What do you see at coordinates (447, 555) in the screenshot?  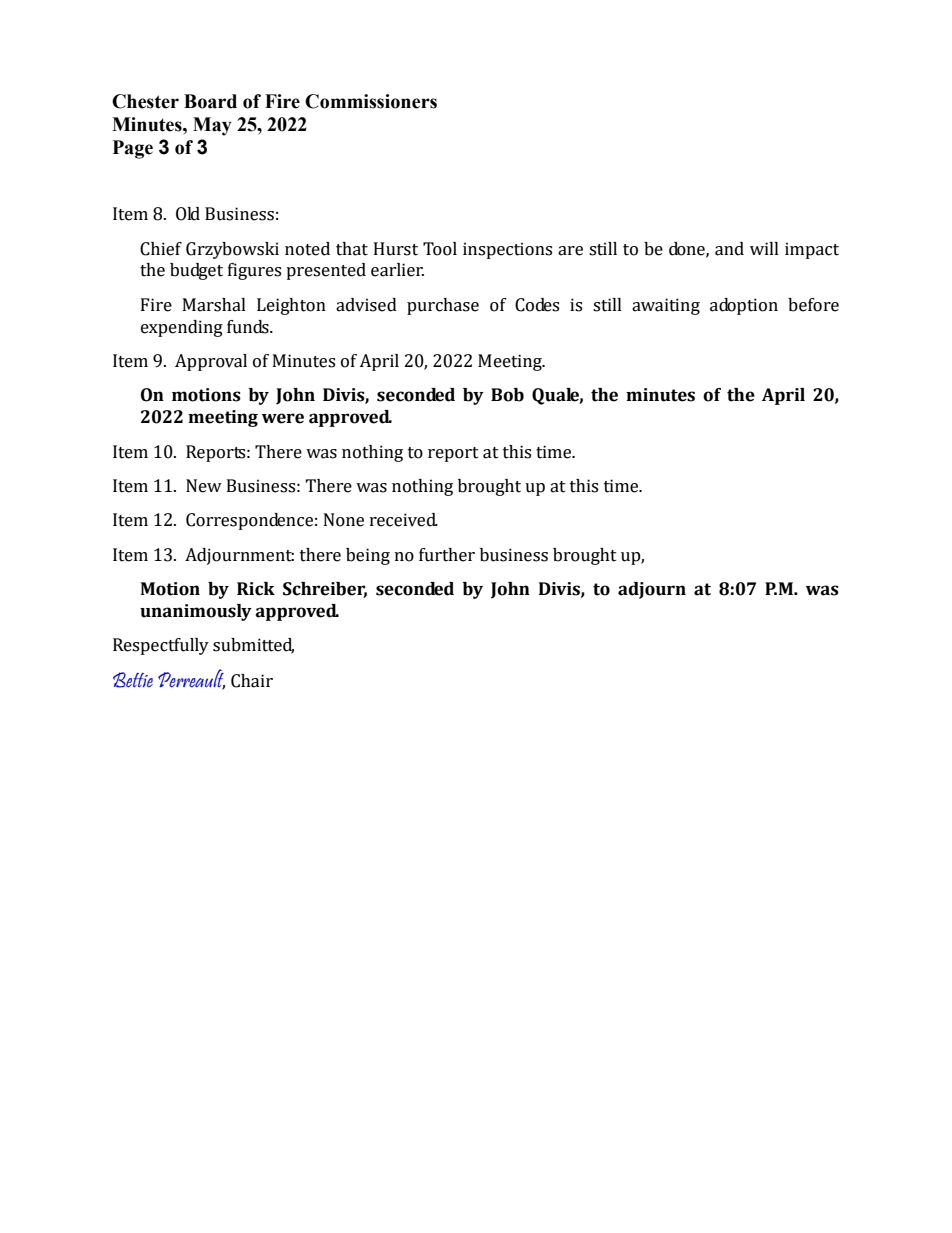 I see `further` at bounding box center [447, 555].
